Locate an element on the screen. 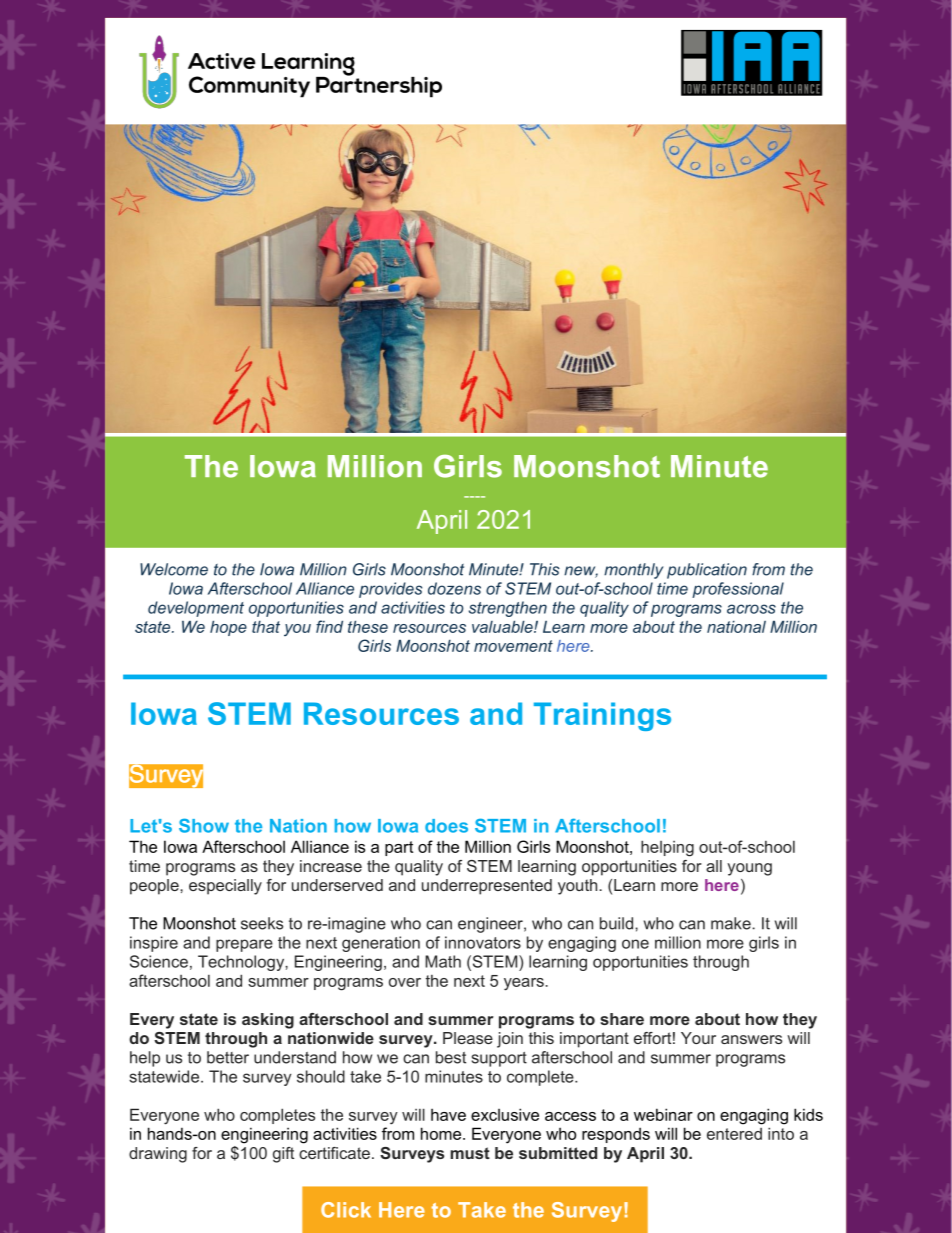 The height and width of the screenshot is (1233, 952). development is located at coordinates (196, 609).
